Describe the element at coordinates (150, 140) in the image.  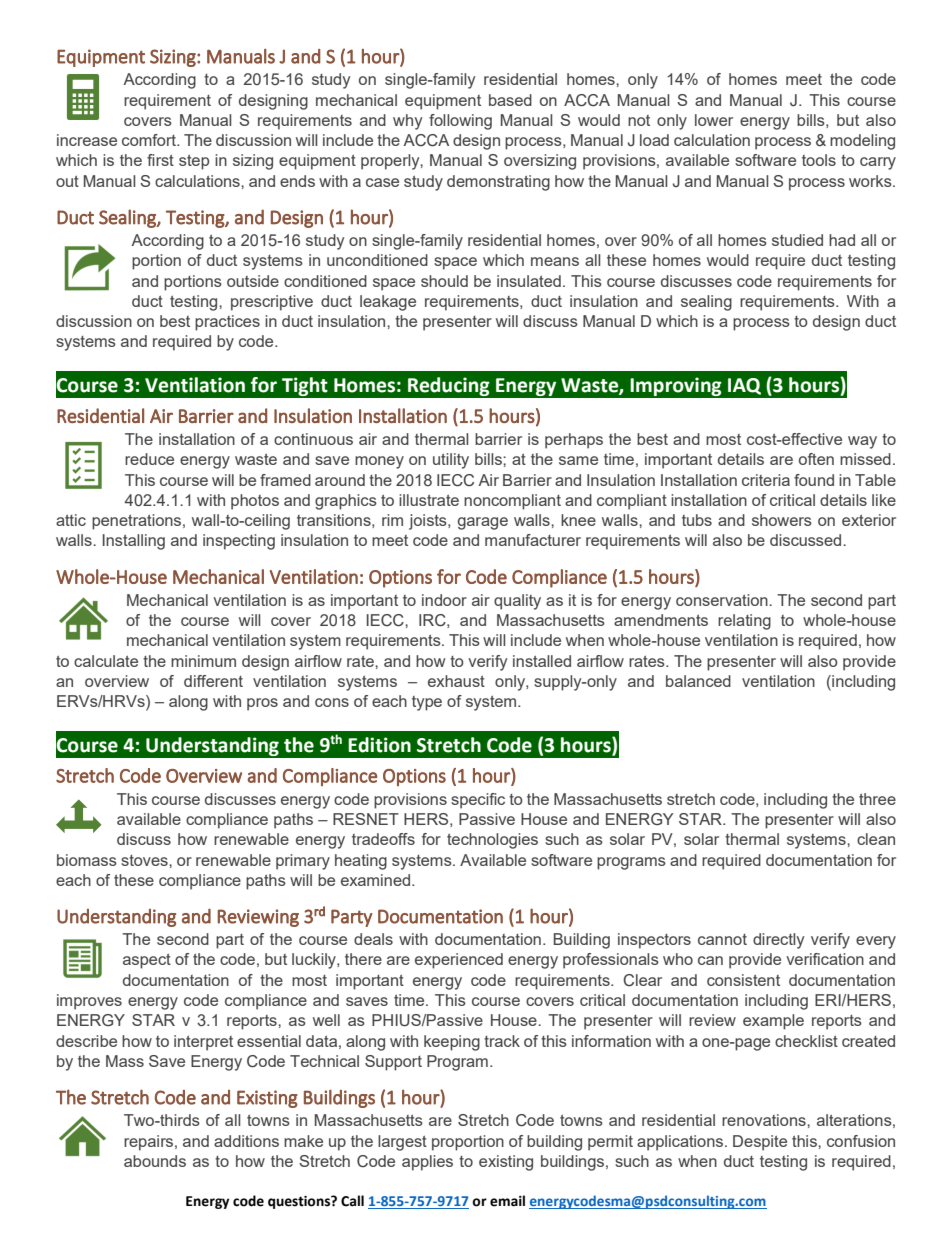
I see `comfort` at that location.
